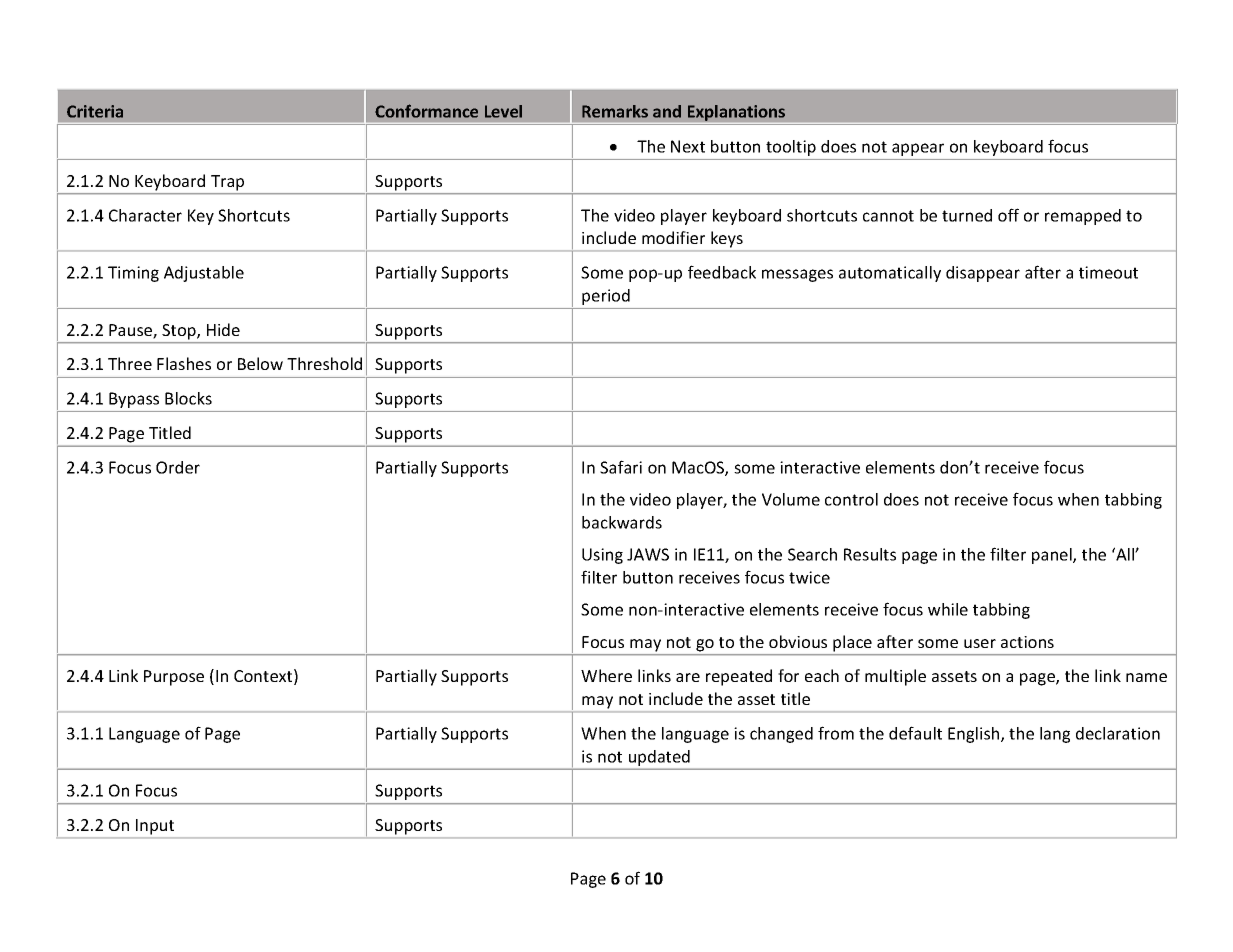 The image size is (1233, 952). I want to click on updated, so click(659, 758).
